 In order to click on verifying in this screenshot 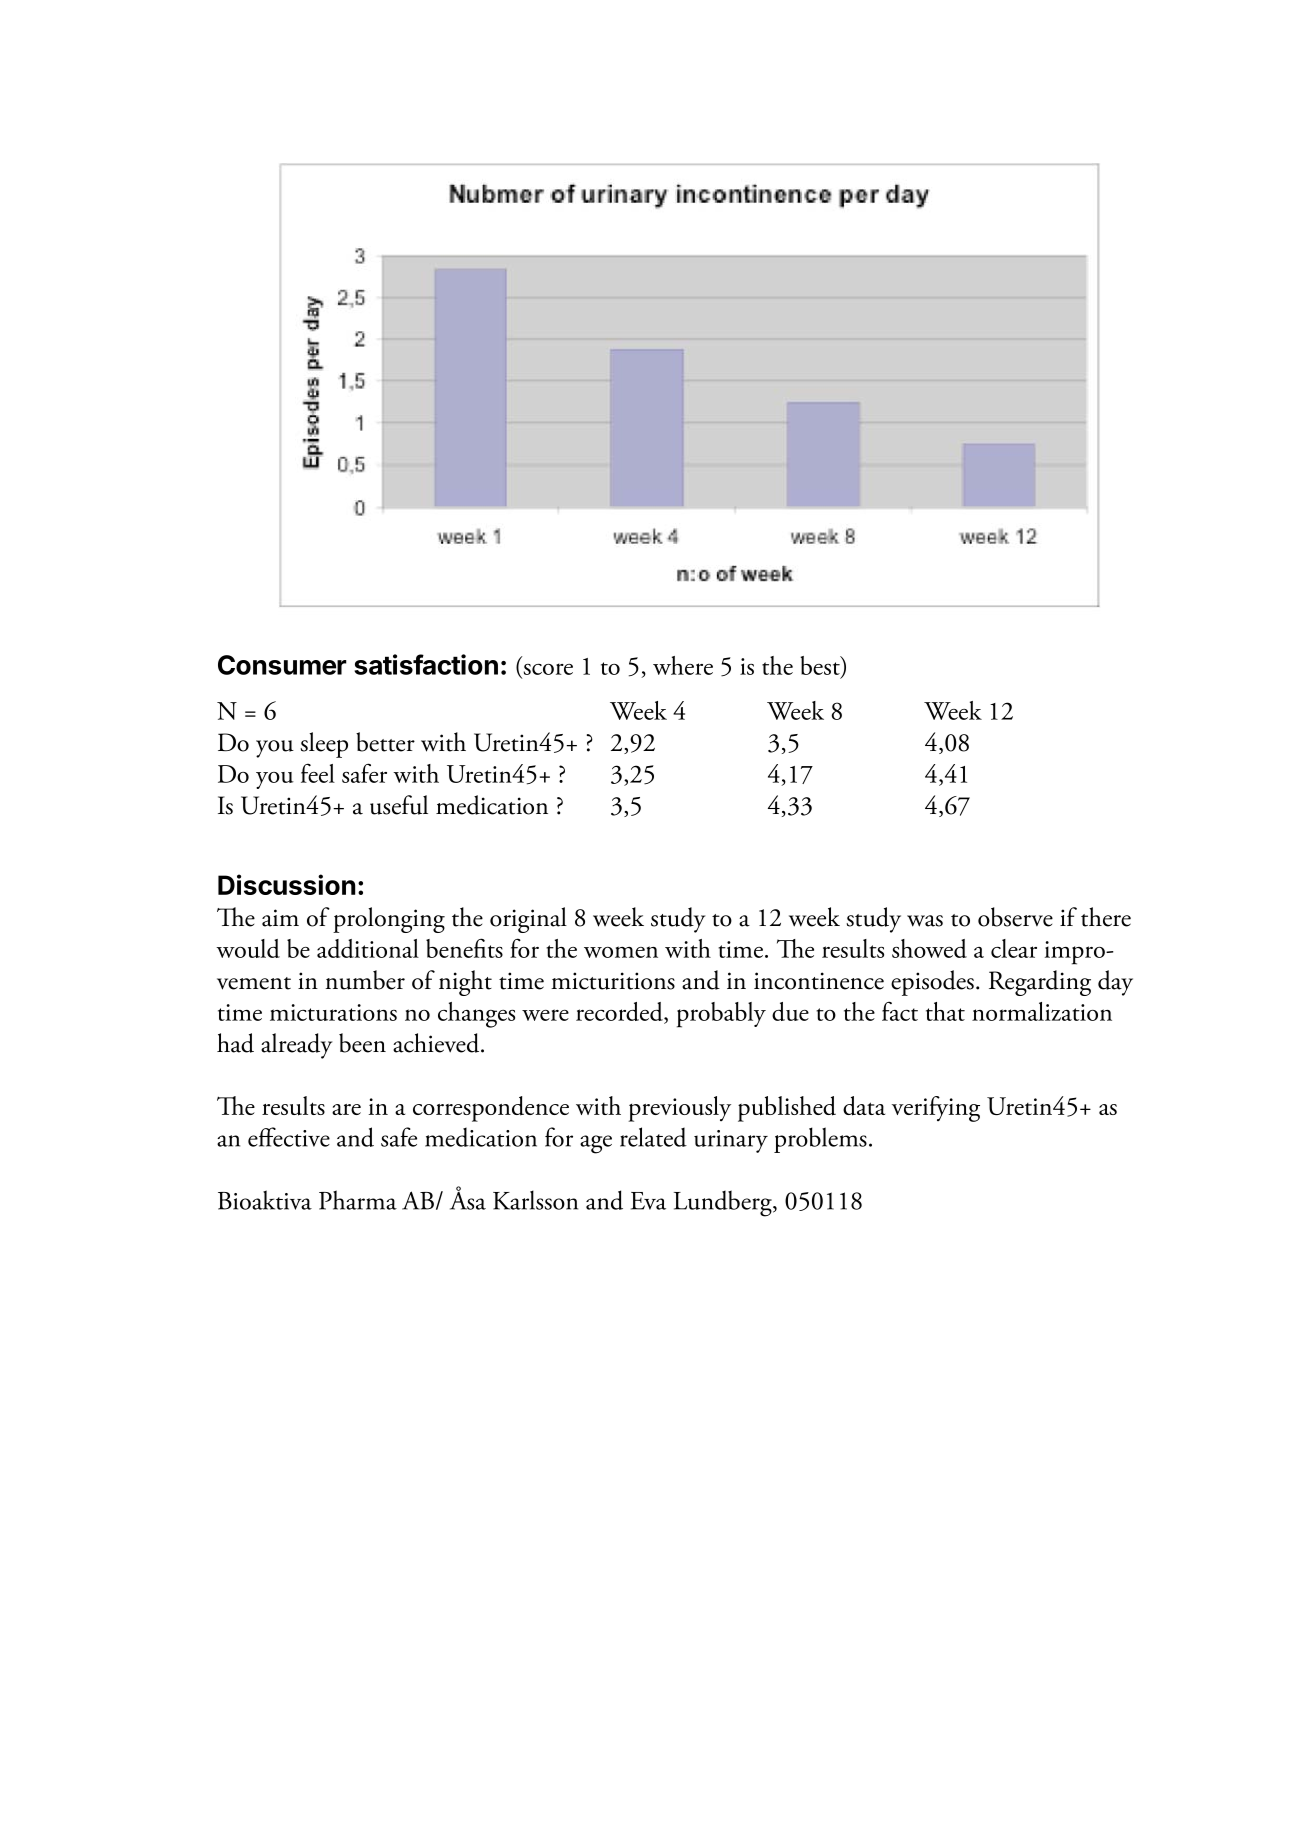, I will do `click(936, 1109)`.
